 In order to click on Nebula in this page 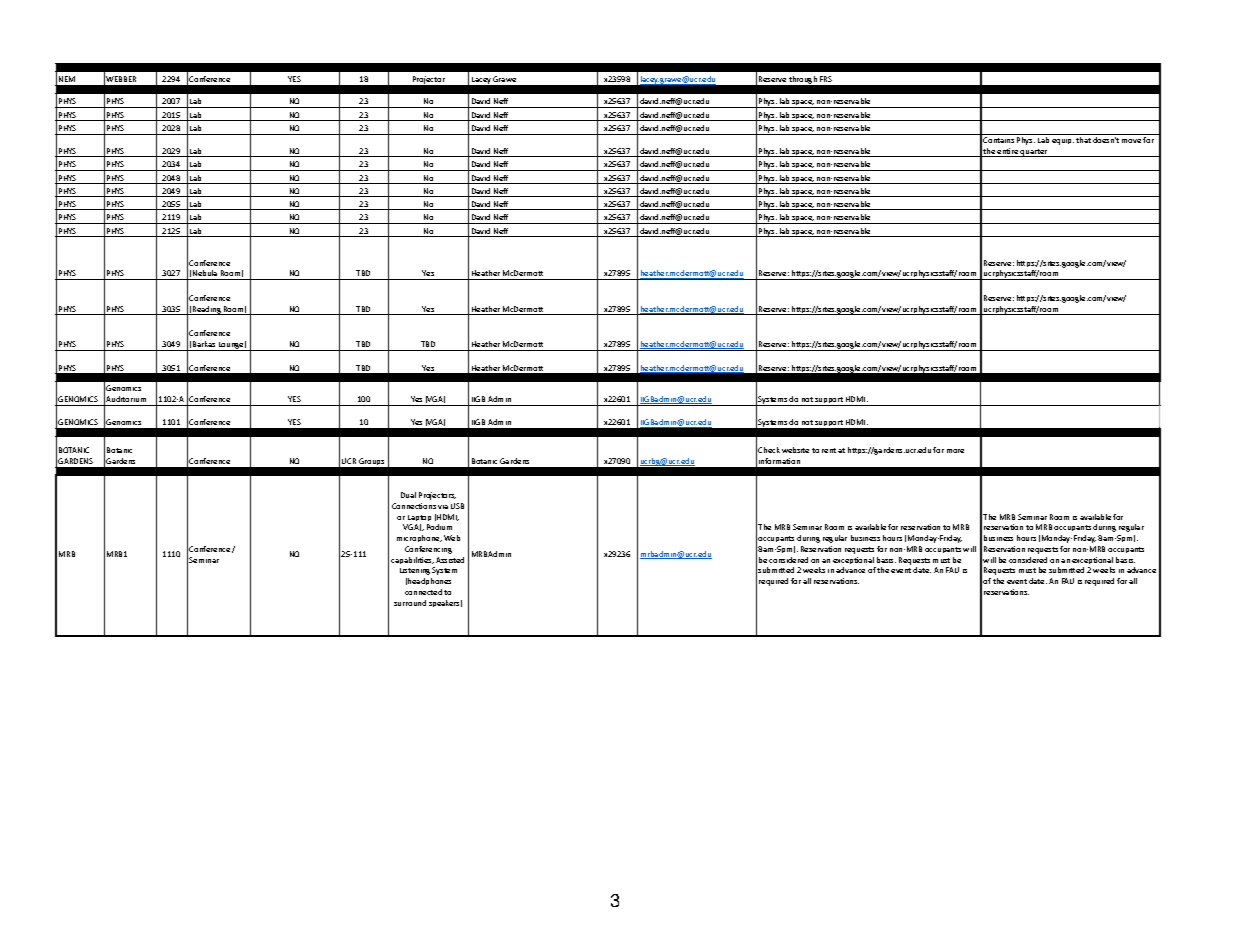, I will do `click(205, 275)`.
